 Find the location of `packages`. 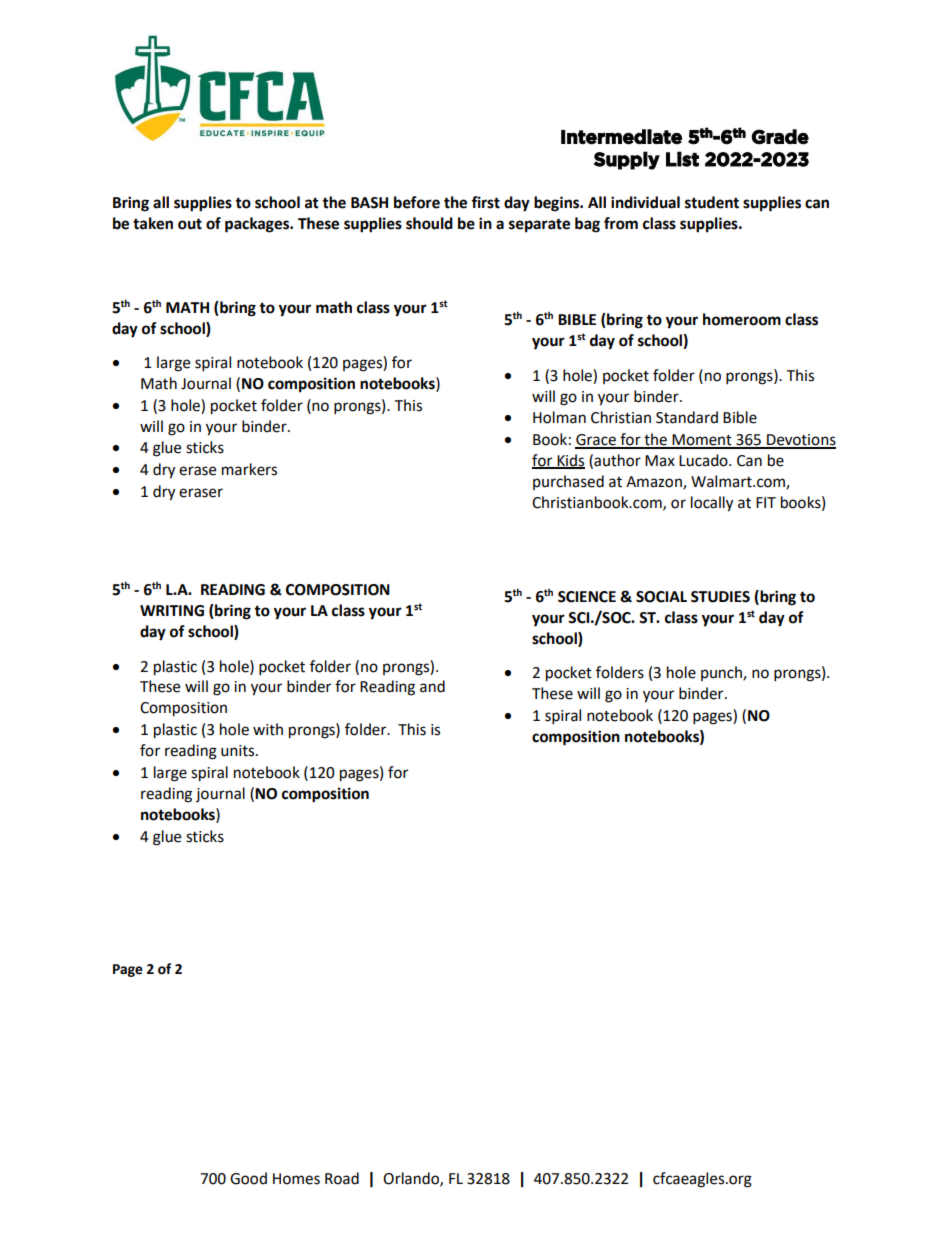

packages is located at coordinates (258, 225).
